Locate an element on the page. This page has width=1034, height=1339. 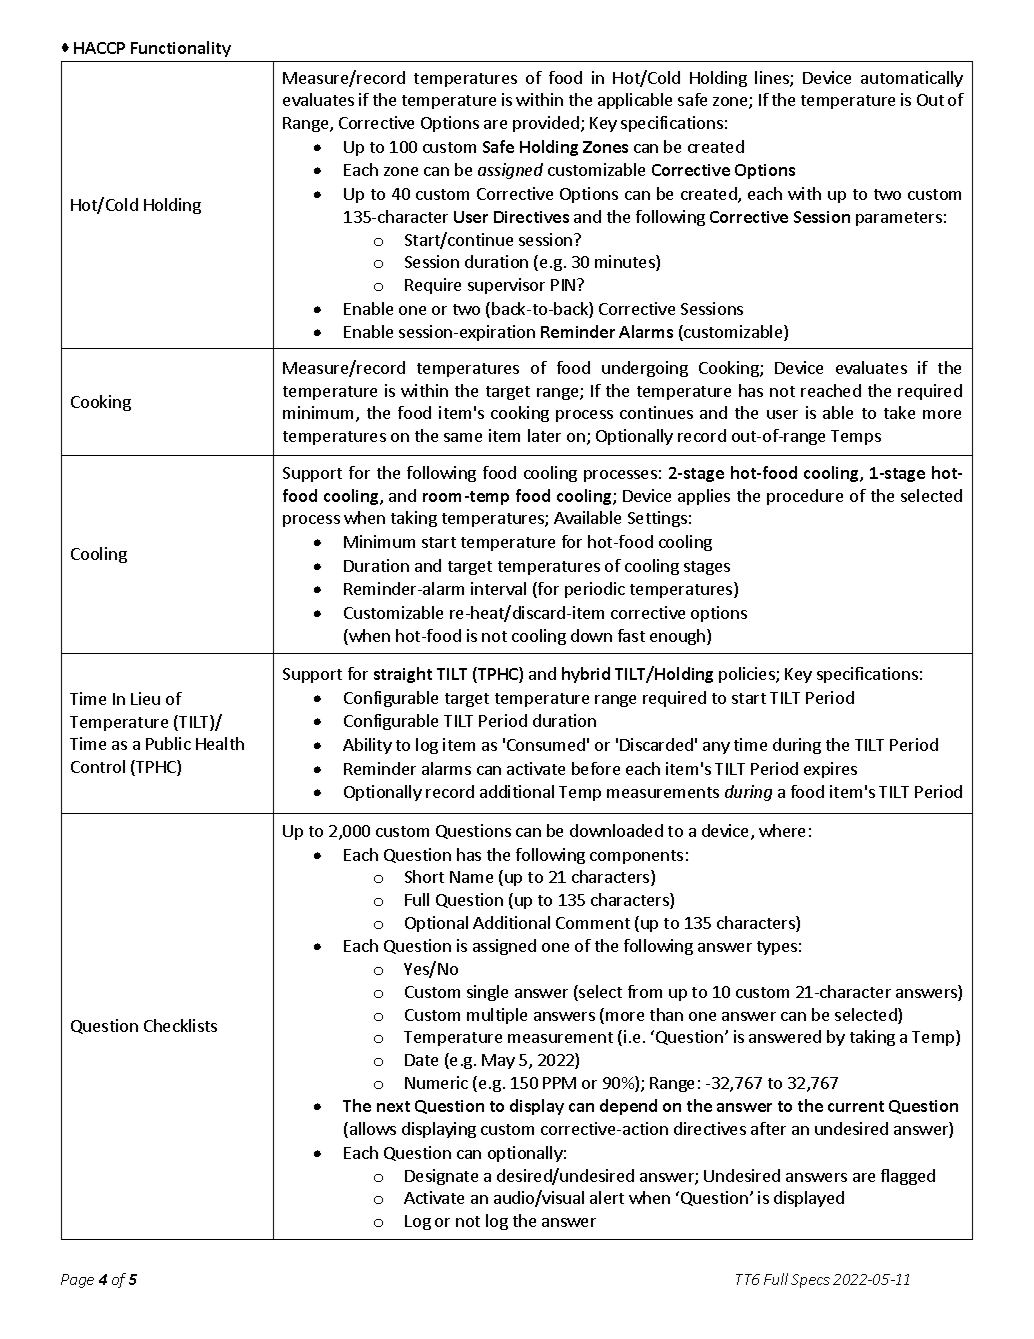
hybrid is located at coordinates (586, 675).
